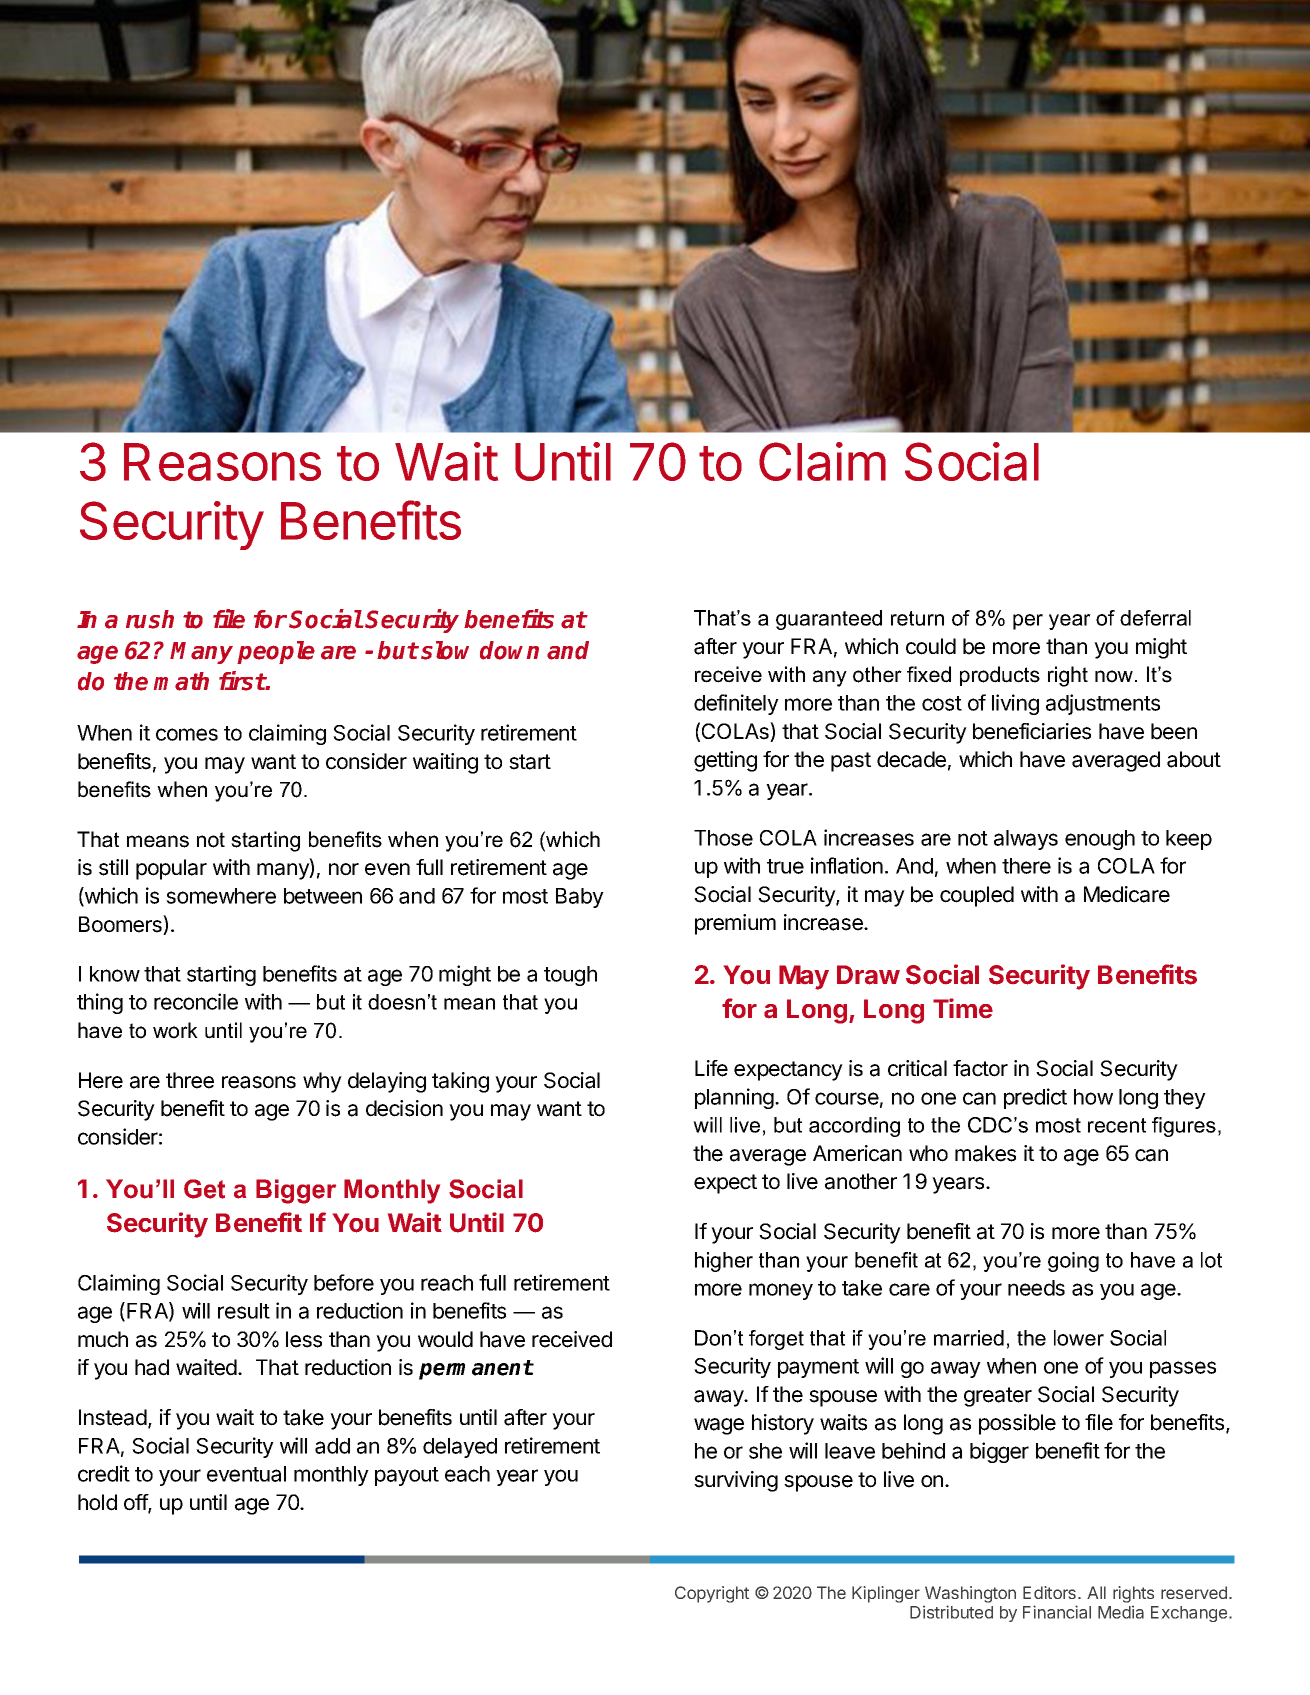  Describe the element at coordinates (1000, 676) in the screenshot. I see `products` at that location.
